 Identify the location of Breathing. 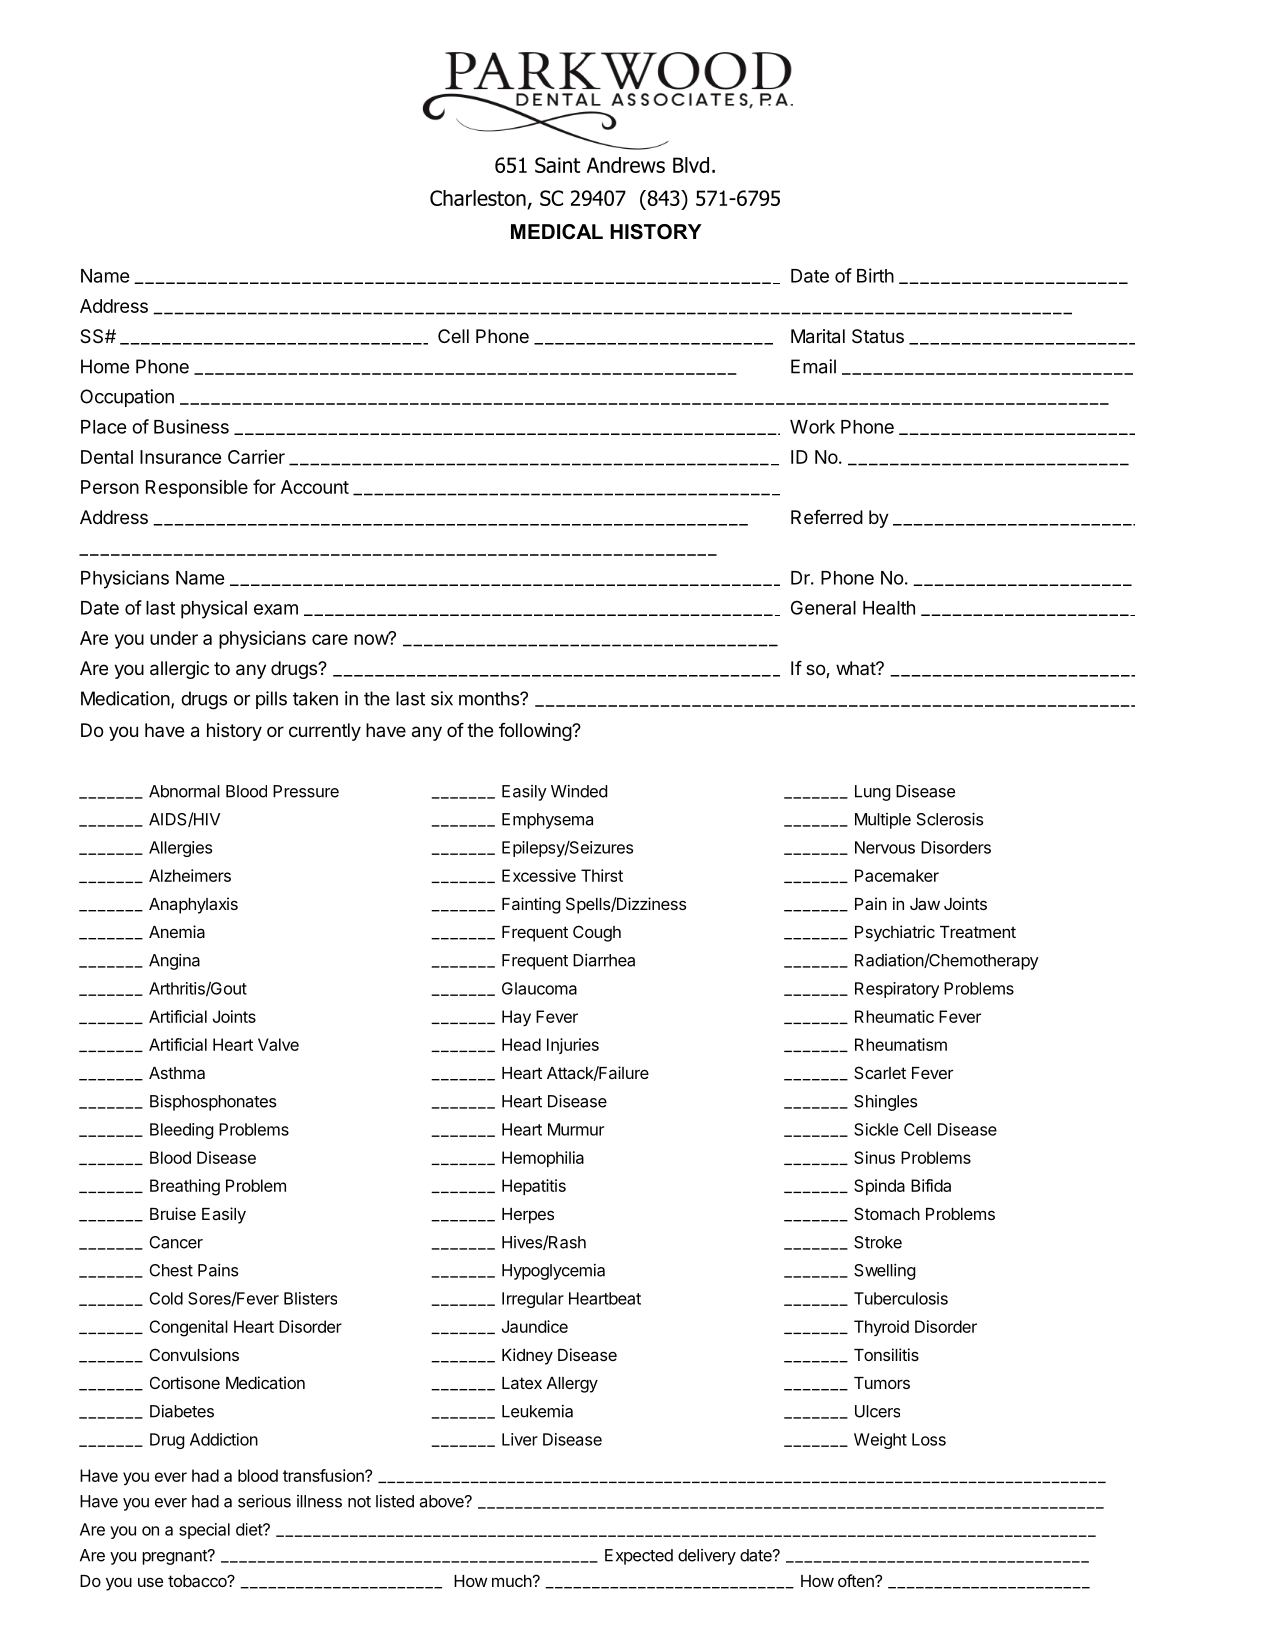
(185, 1187).
